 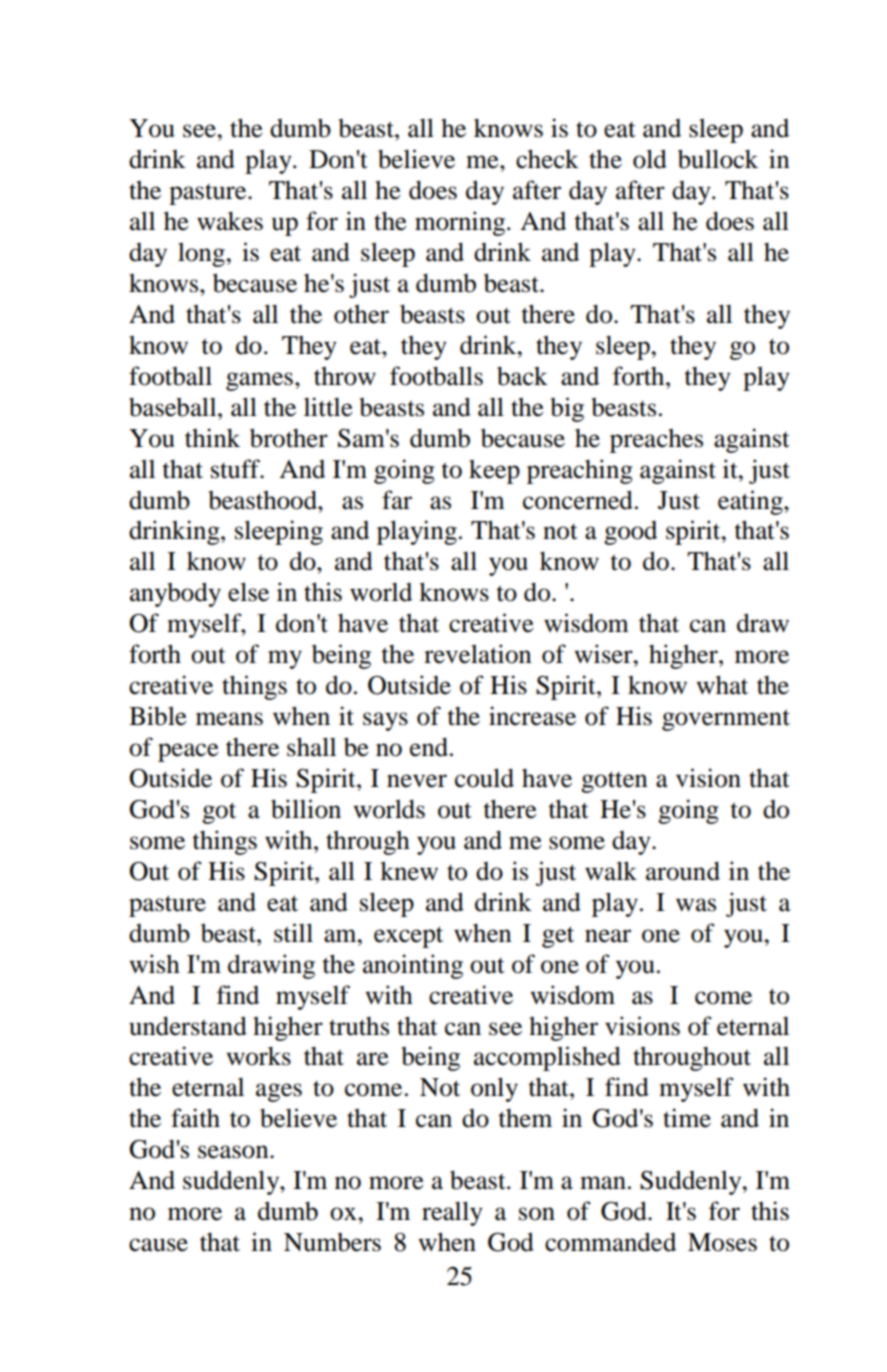 I want to click on morning, so click(x=461, y=223).
